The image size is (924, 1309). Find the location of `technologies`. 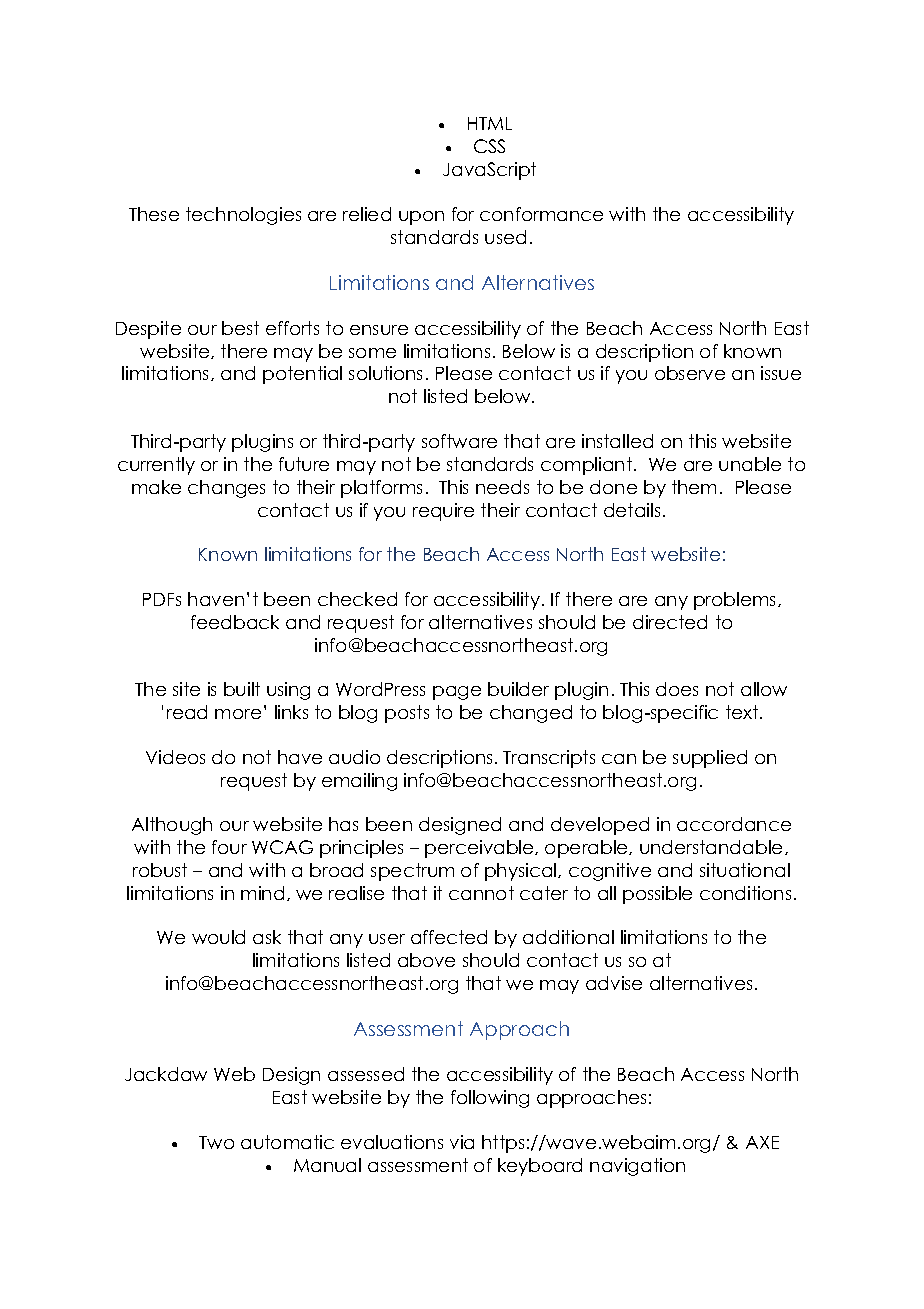

technologies is located at coordinates (243, 216).
